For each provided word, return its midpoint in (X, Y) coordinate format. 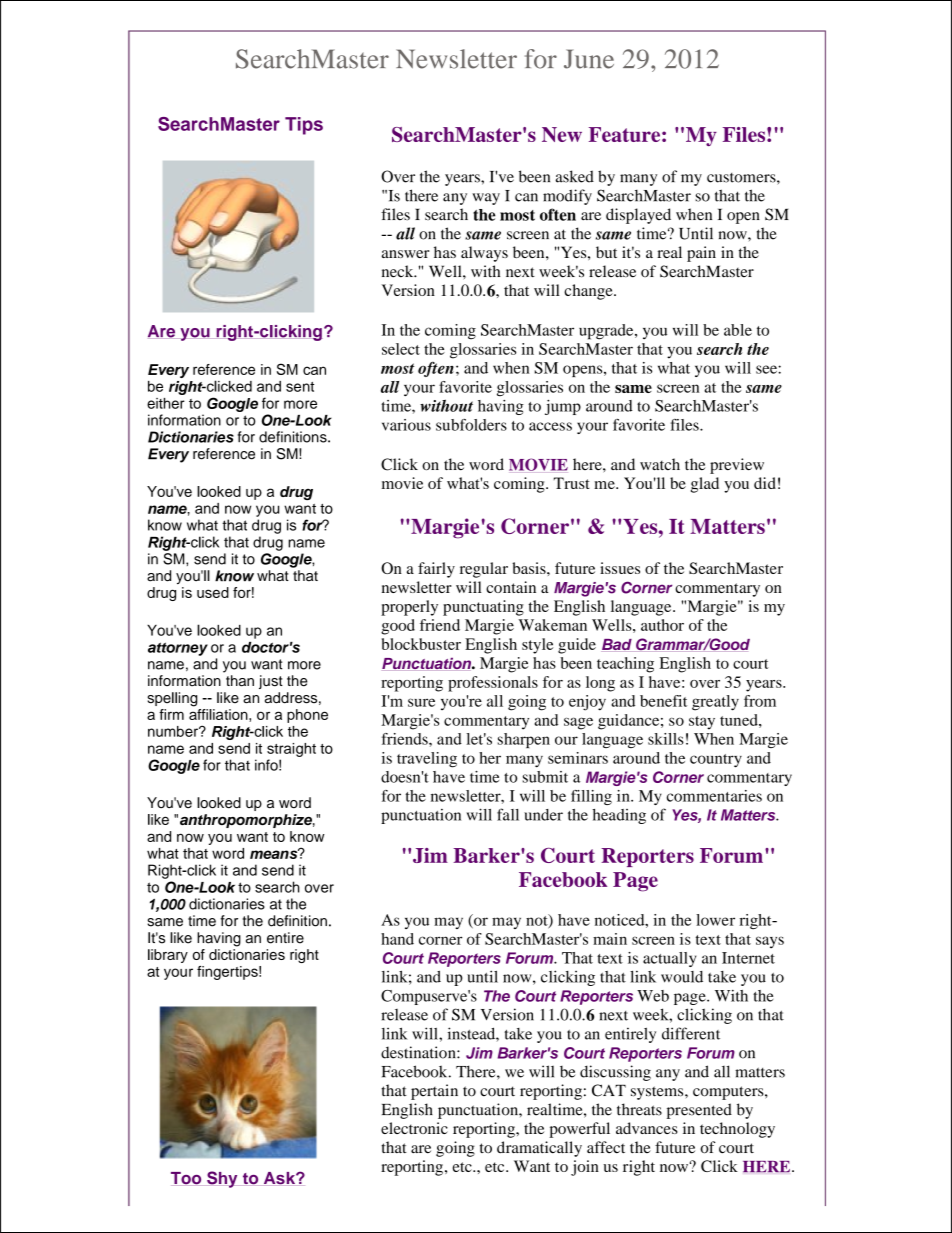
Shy (222, 1179)
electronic (414, 1128)
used (213, 592)
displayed (638, 216)
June (589, 59)
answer (405, 254)
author (662, 625)
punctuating (483, 608)
